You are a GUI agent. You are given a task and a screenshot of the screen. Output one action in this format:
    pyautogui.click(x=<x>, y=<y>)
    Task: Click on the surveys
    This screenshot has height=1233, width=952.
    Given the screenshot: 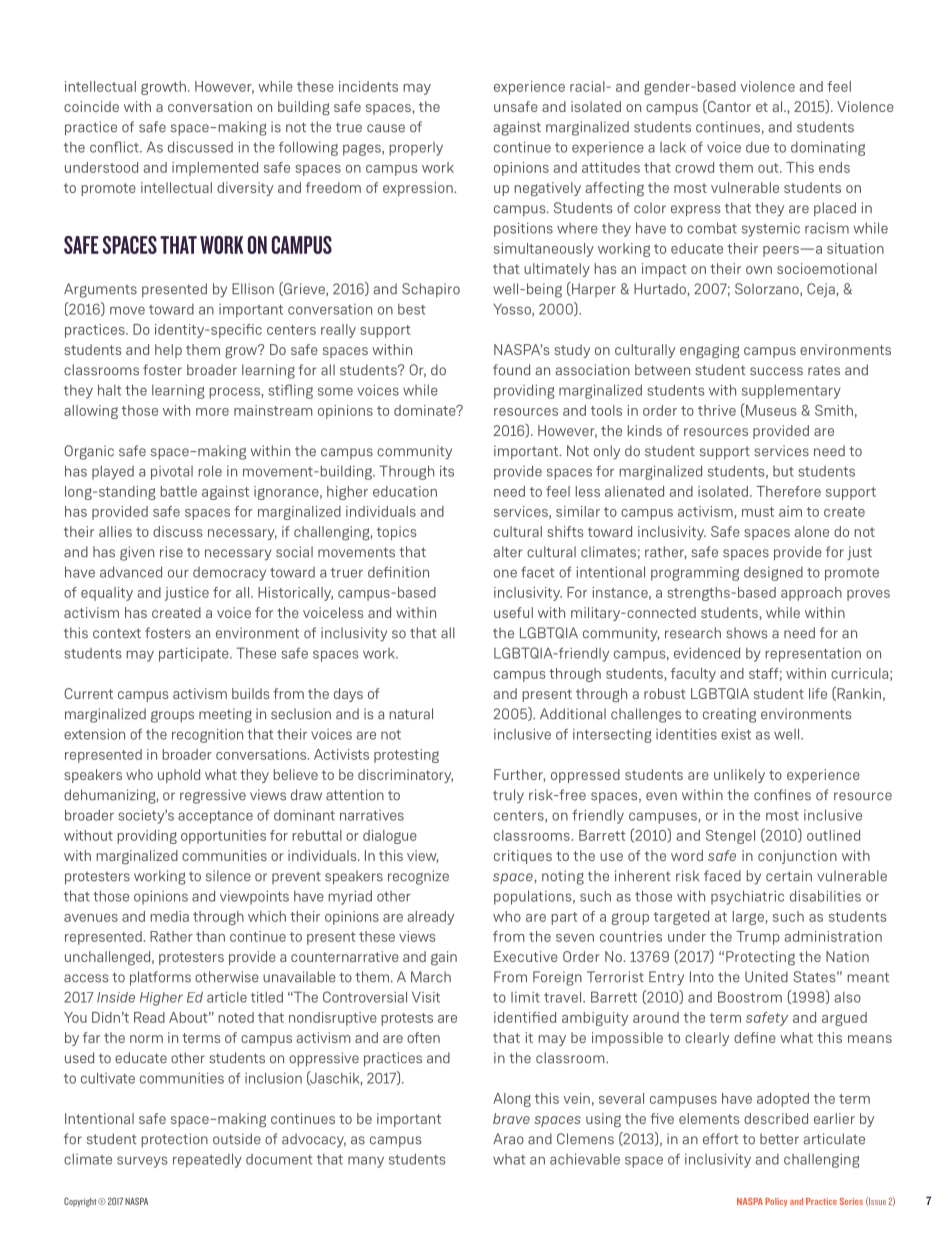 What is the action you would take?
    pyautogui.click(x=142, y=1162)
